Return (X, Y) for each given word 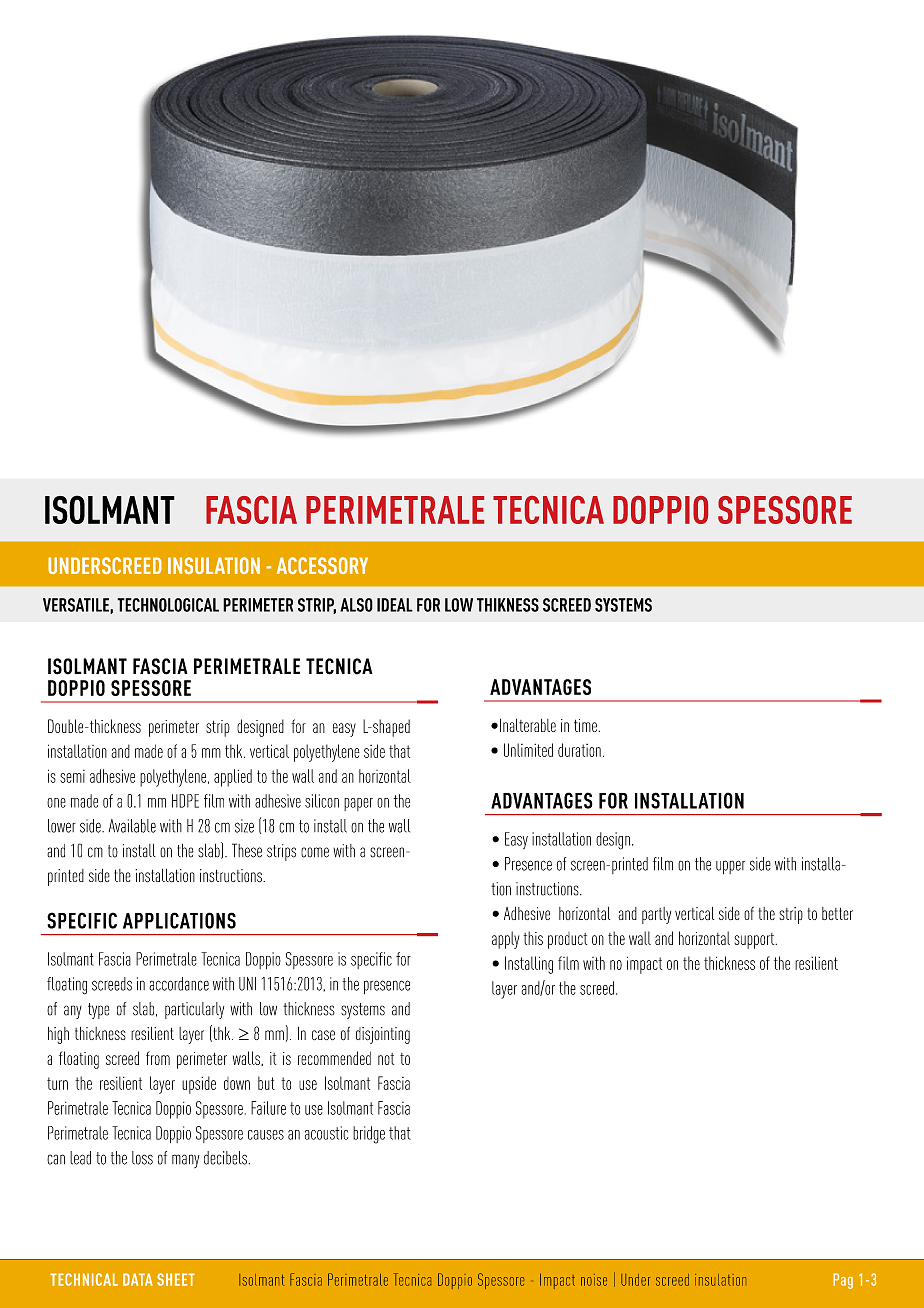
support (755, 941)
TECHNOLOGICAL (168, 605)
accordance (179, 984)
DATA (138, 1279)
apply (505, 940)
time (586, 725)
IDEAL (395, 605)
